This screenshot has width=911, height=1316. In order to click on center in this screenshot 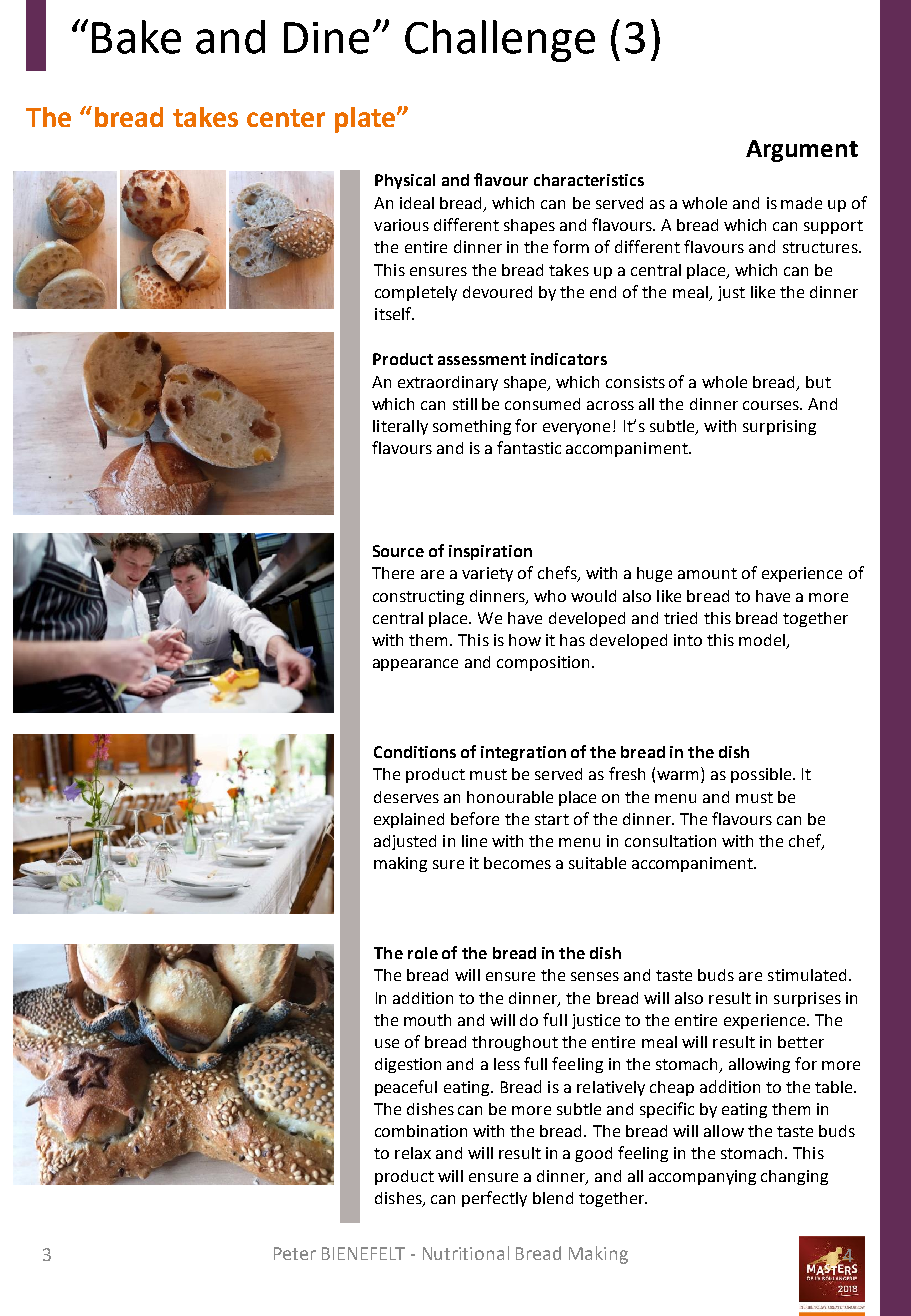, I will do `click(286, 118)`.
